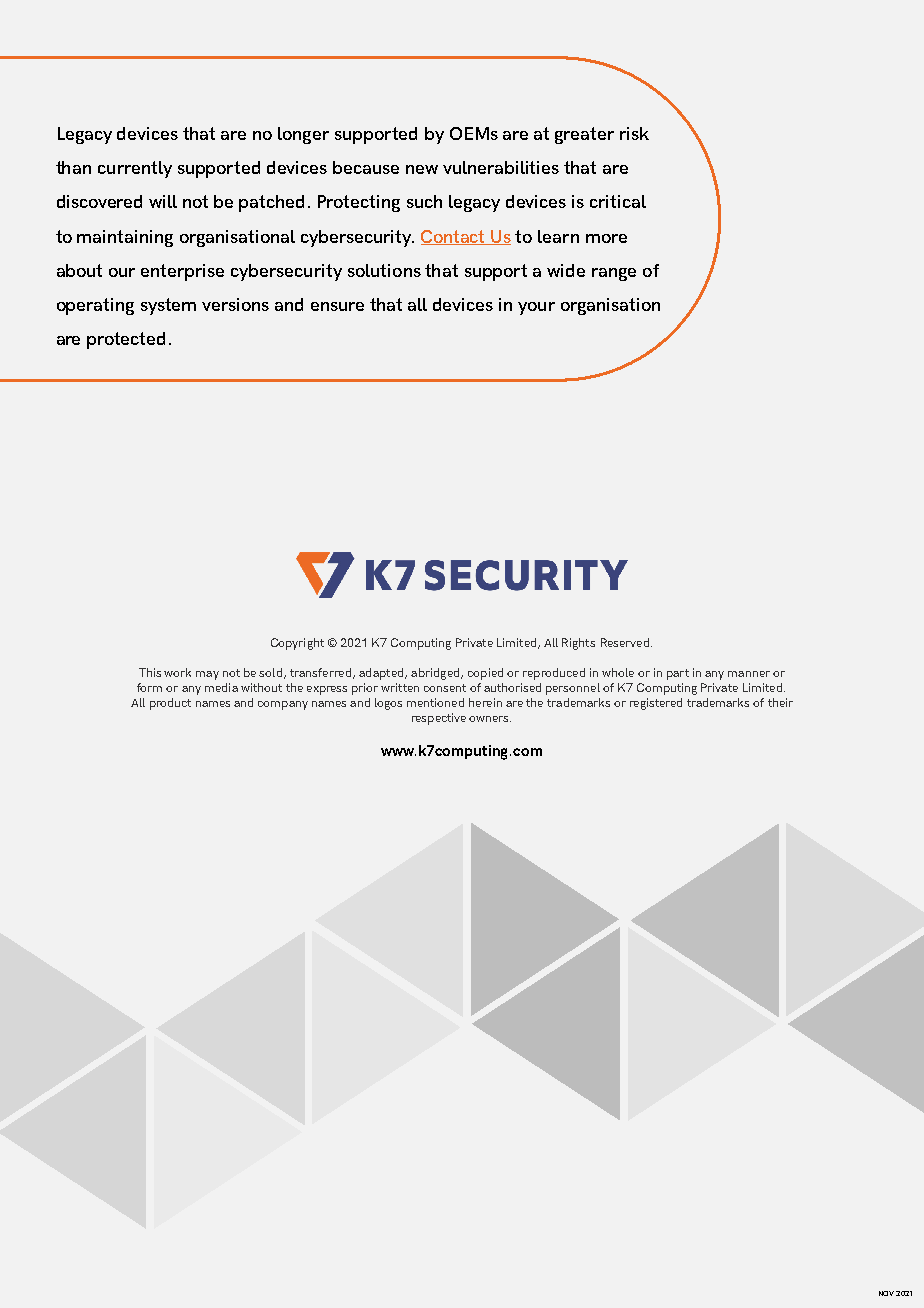 The width and height of the screenshot is (924, 1308). Describe the element at coordinates (780, 702) in the screenshot. I see `their` at that location.
